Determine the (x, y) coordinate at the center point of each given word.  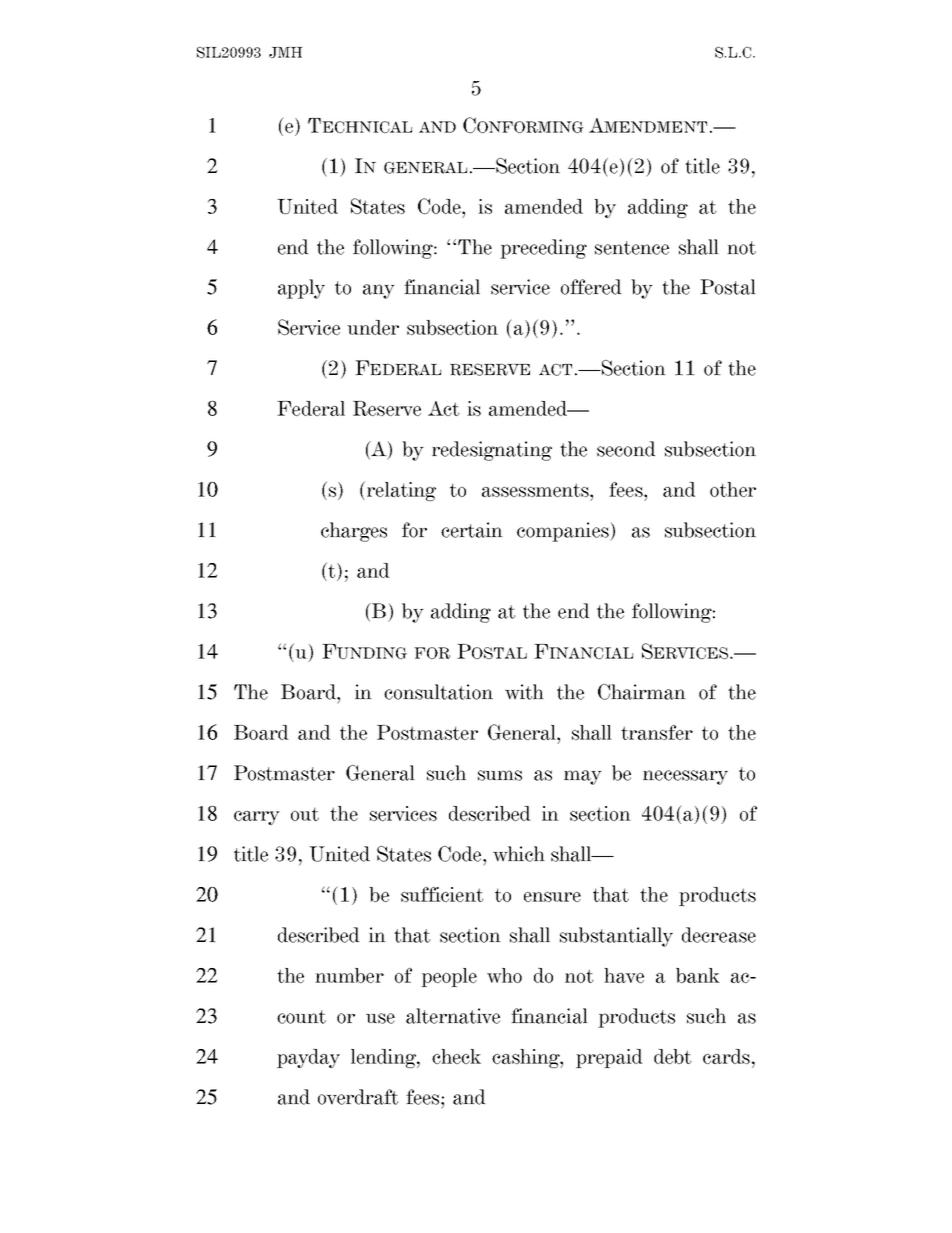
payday (308, 1058)
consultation (438, 692)
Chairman (642, 692)
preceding (543, 249)
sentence (632, 248)
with (524, 692)
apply (301, 289)
